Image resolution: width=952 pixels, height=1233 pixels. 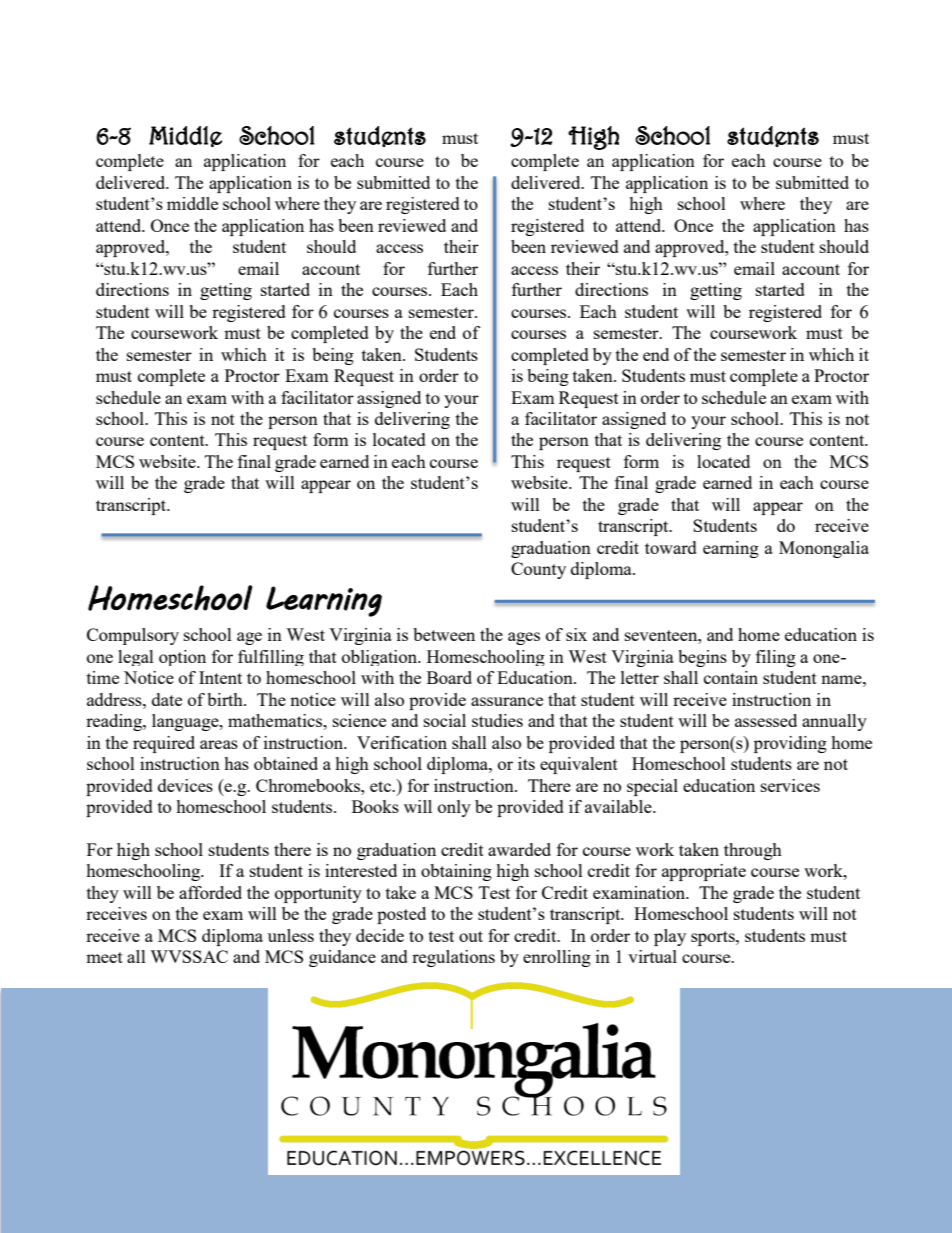 I want to click on its, so click(x=526, y=763).
